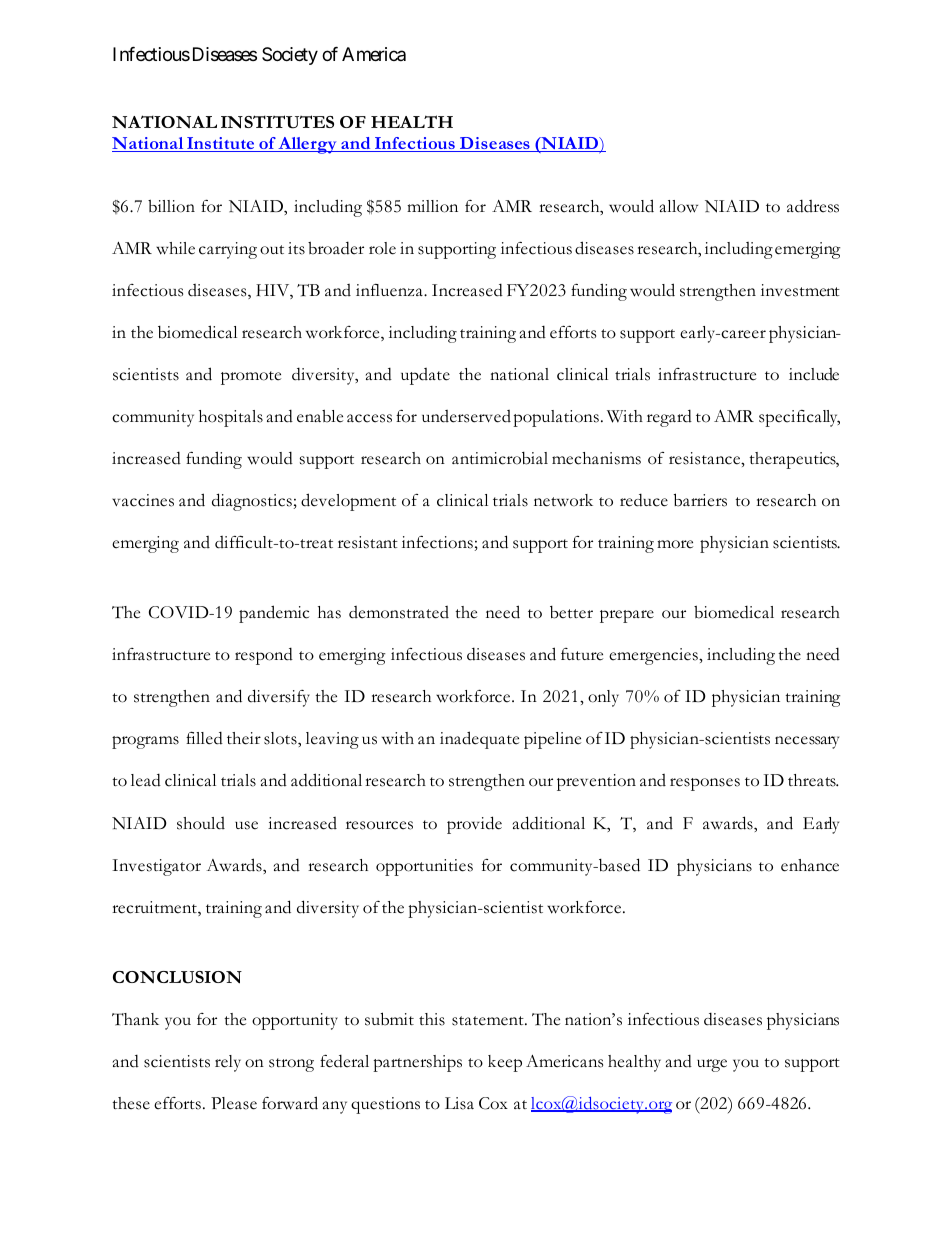 The image size is (952, 1233). I want to click on billion, so click(171, 206).
